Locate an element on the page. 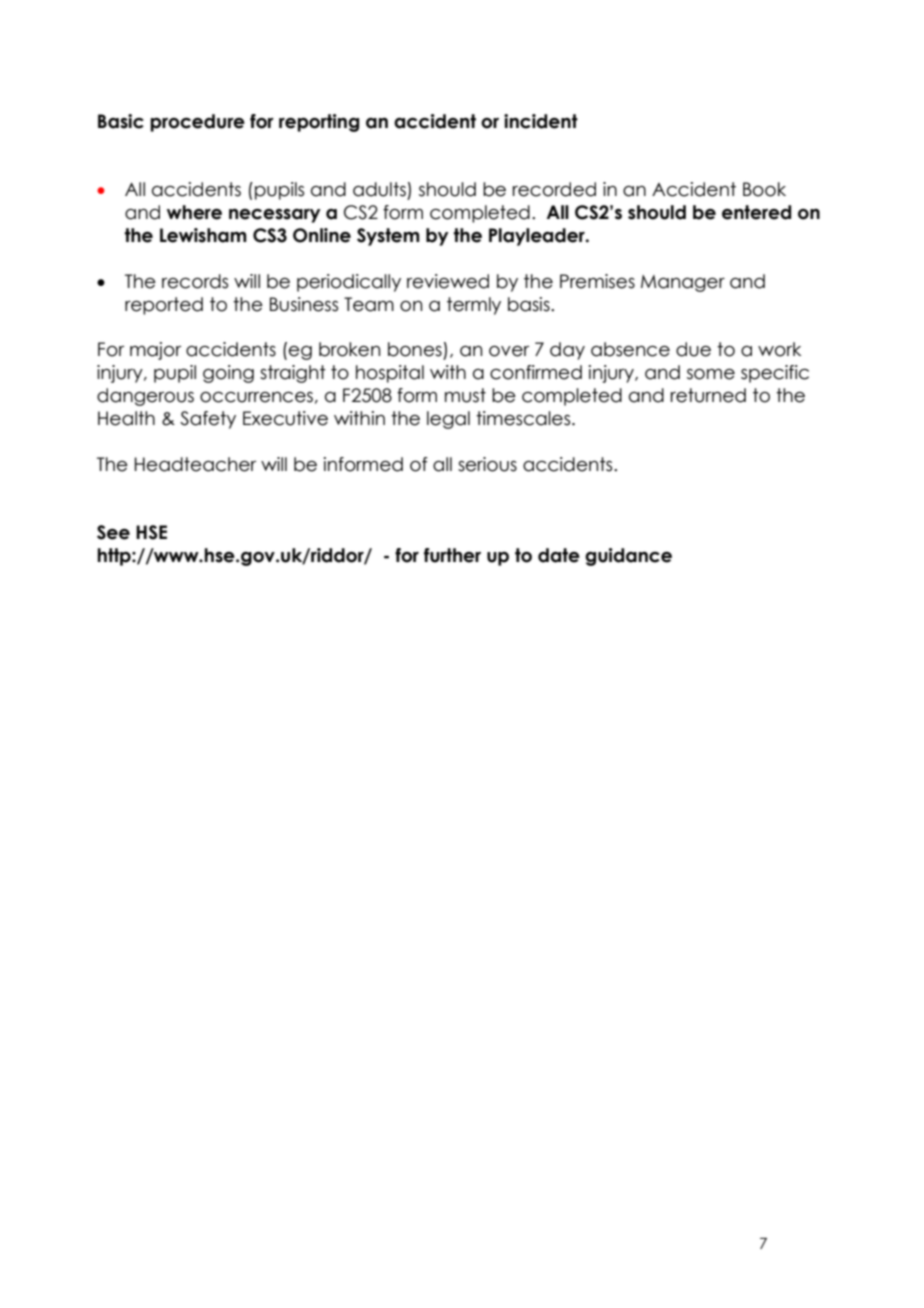  See is located at coordinates (113, 532).
